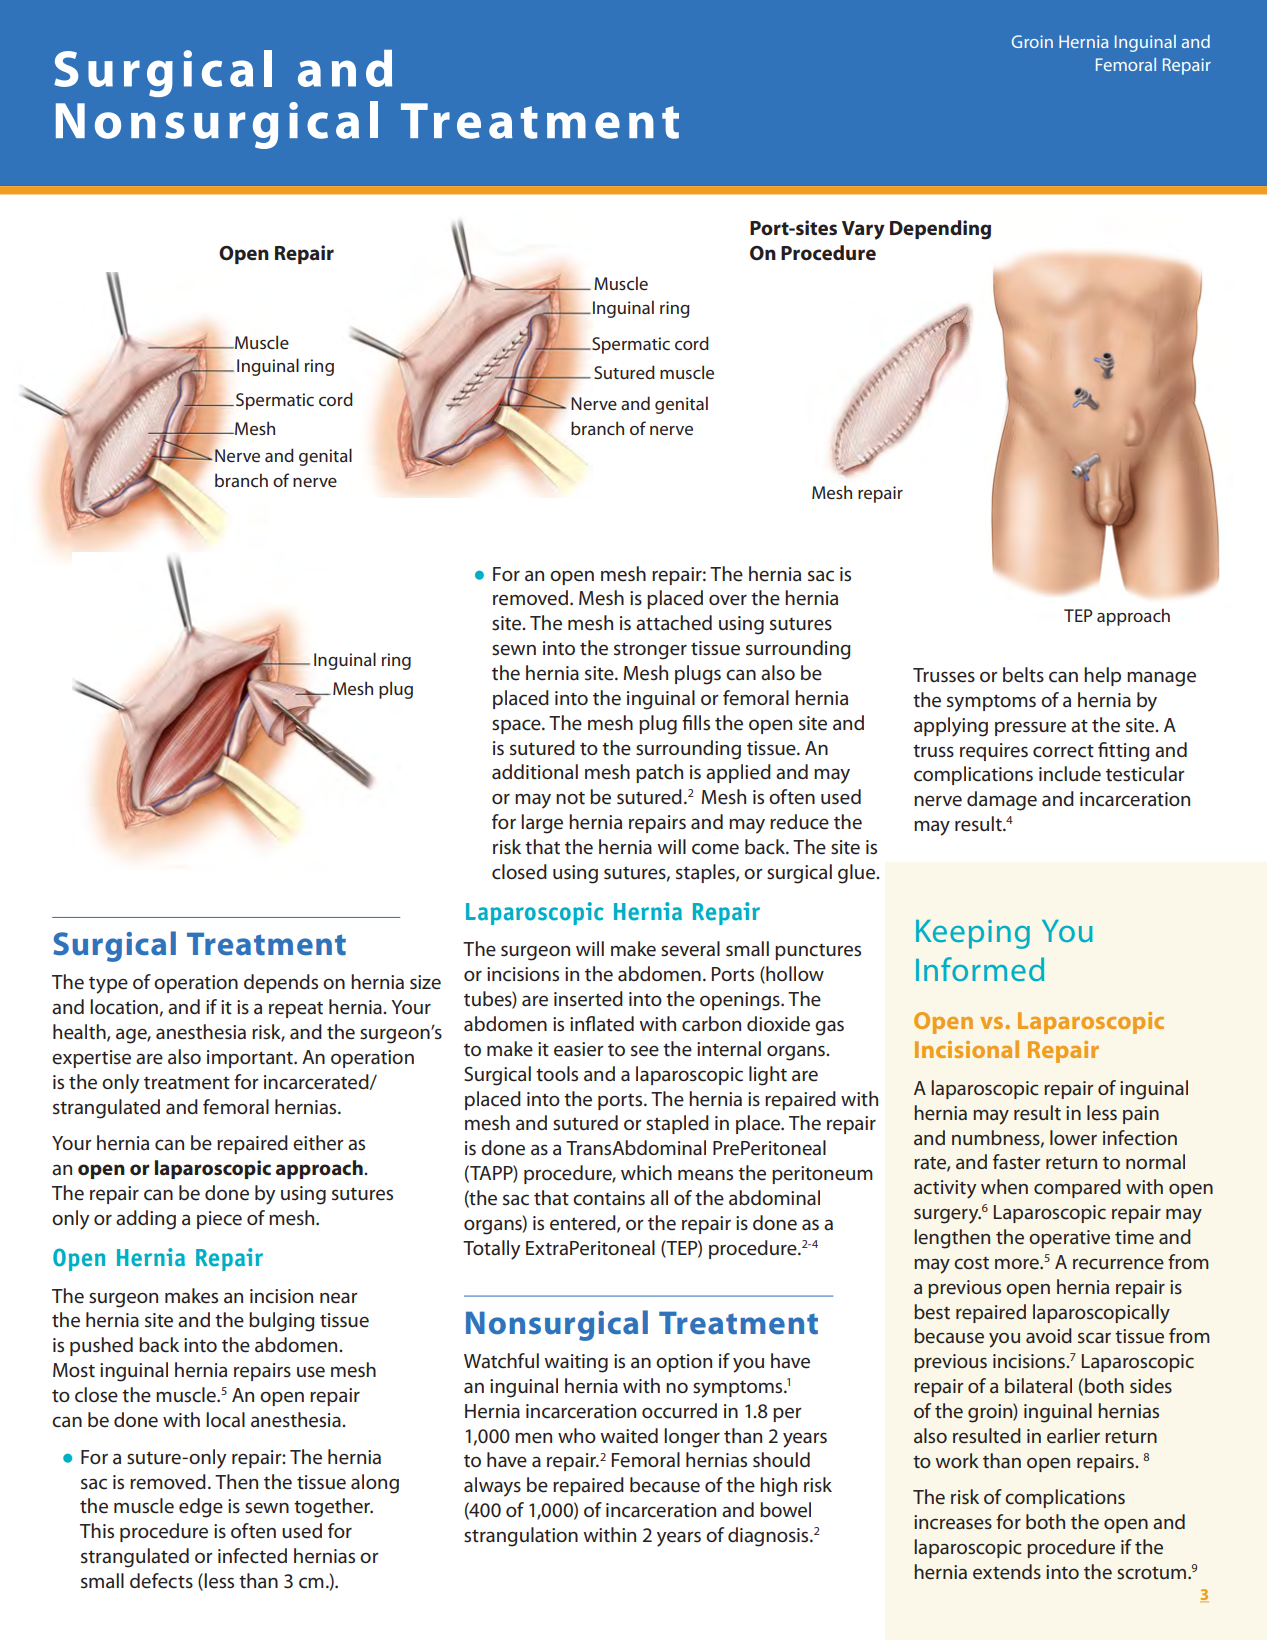 This page has height=1640, width=1267. What do you see at coordinates (863, 230) in the page?
I see `Vary` at bounding box center [863, 230].
